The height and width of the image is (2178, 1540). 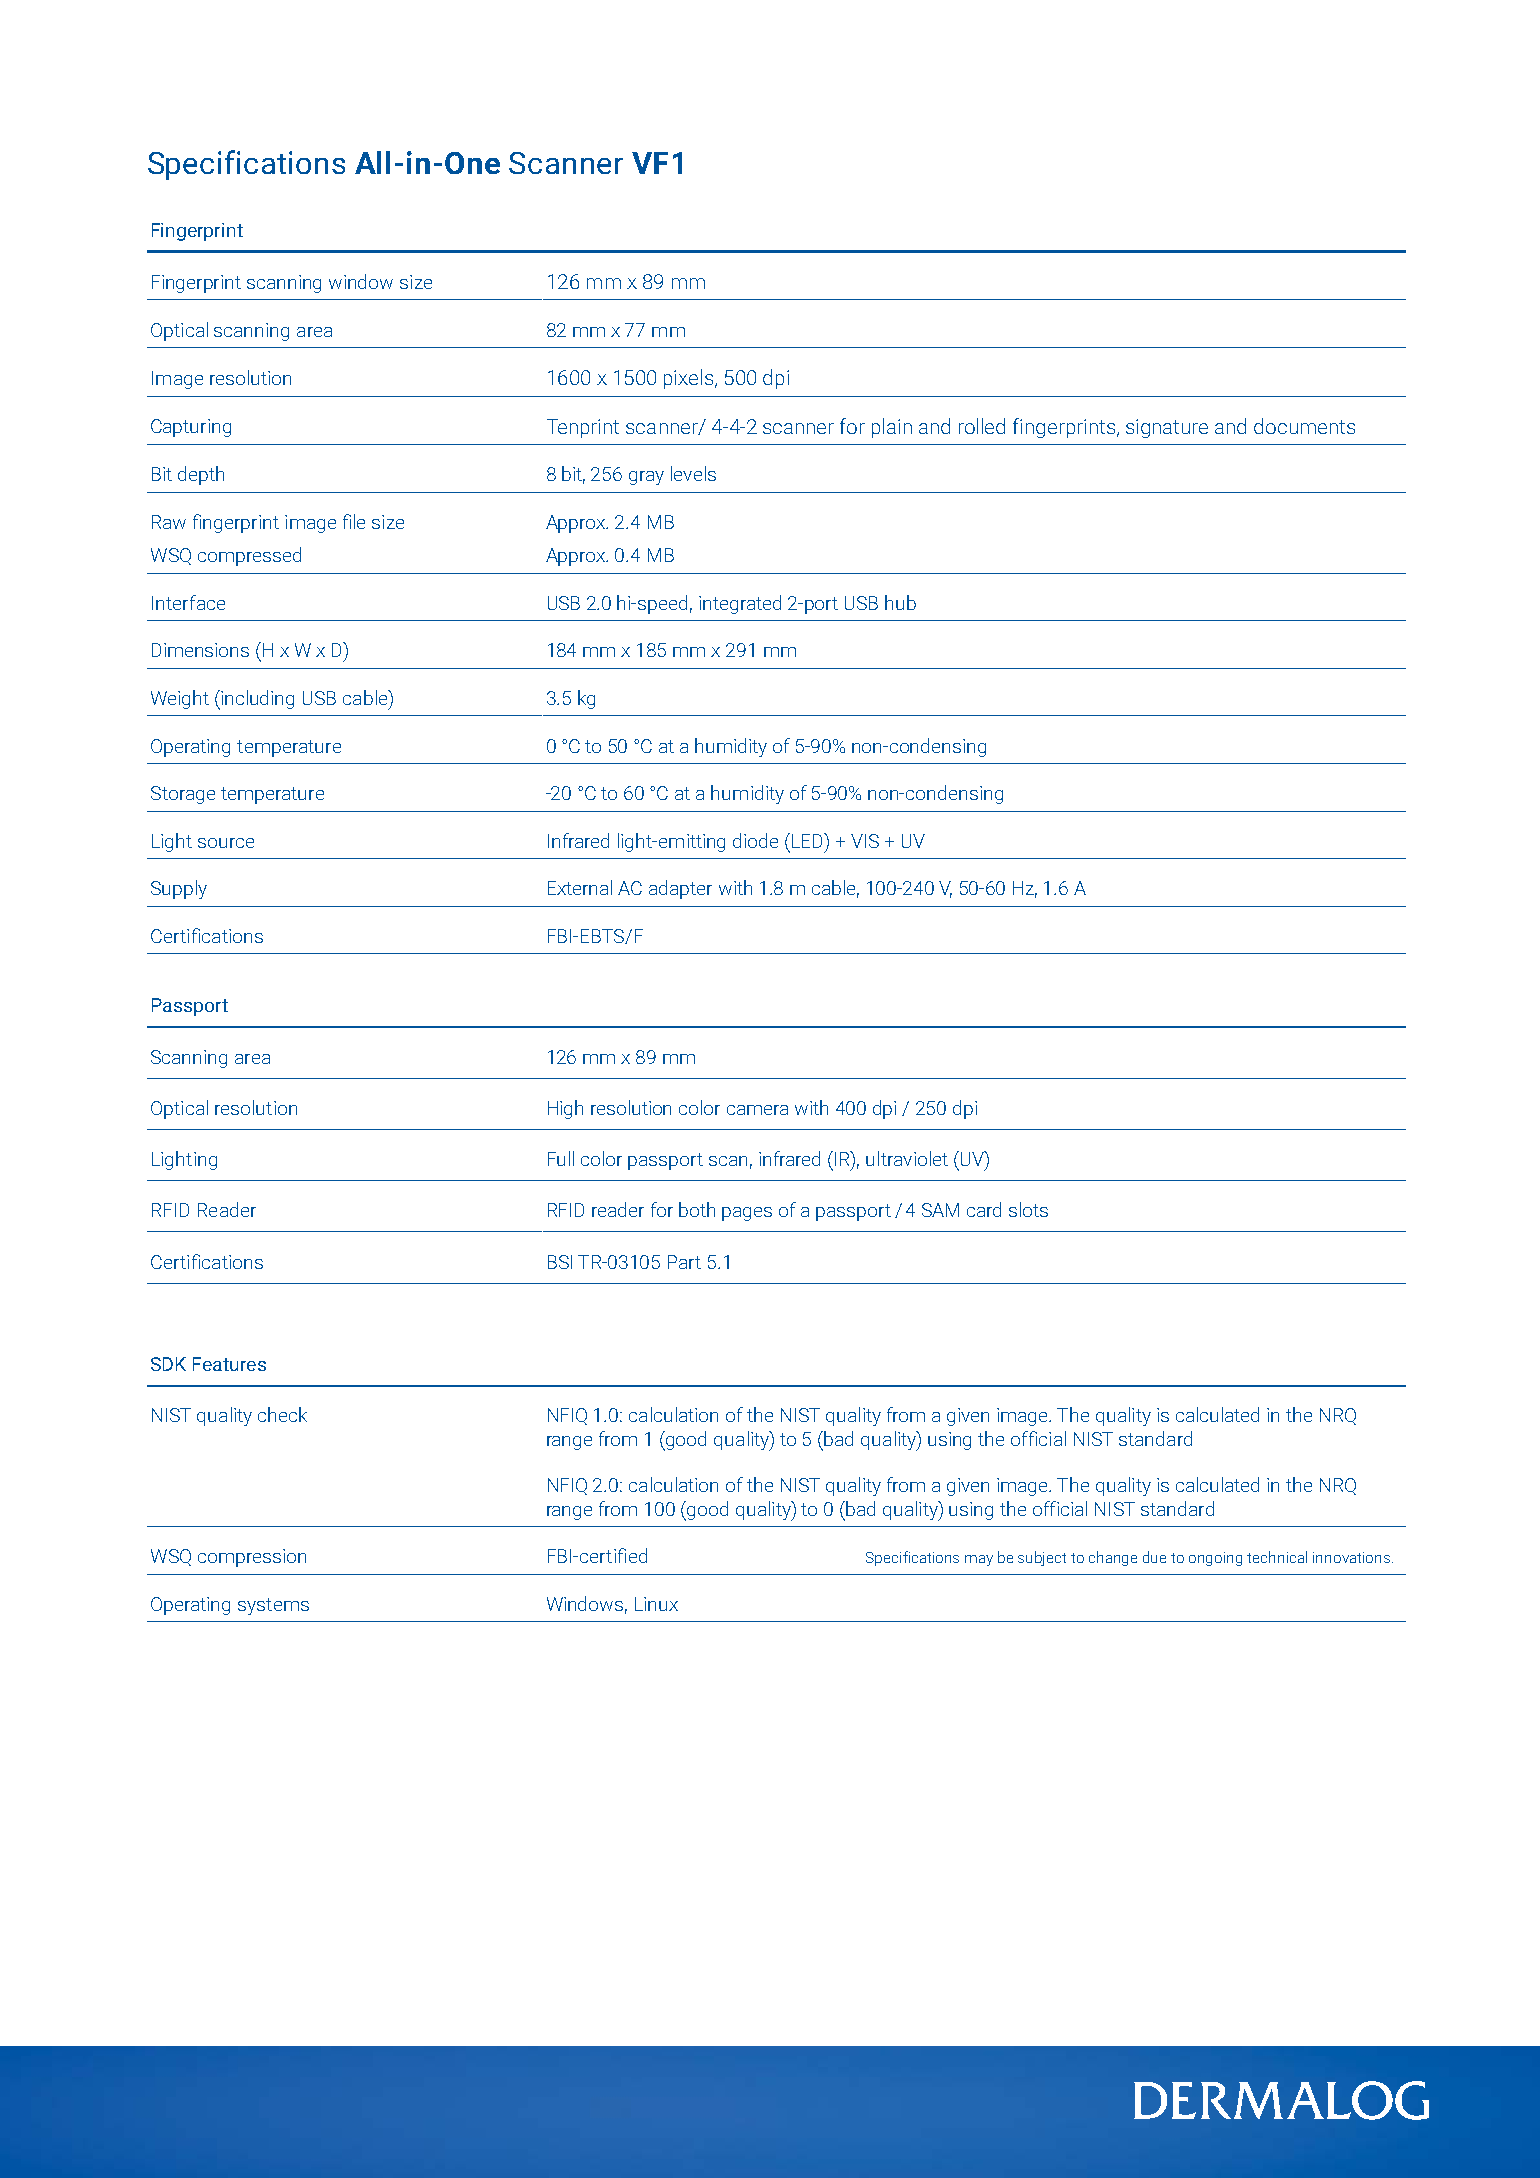 What do you see at coordinates (229, 1364) in the image?
I see `Features` at bounding box center [229, 1364].
